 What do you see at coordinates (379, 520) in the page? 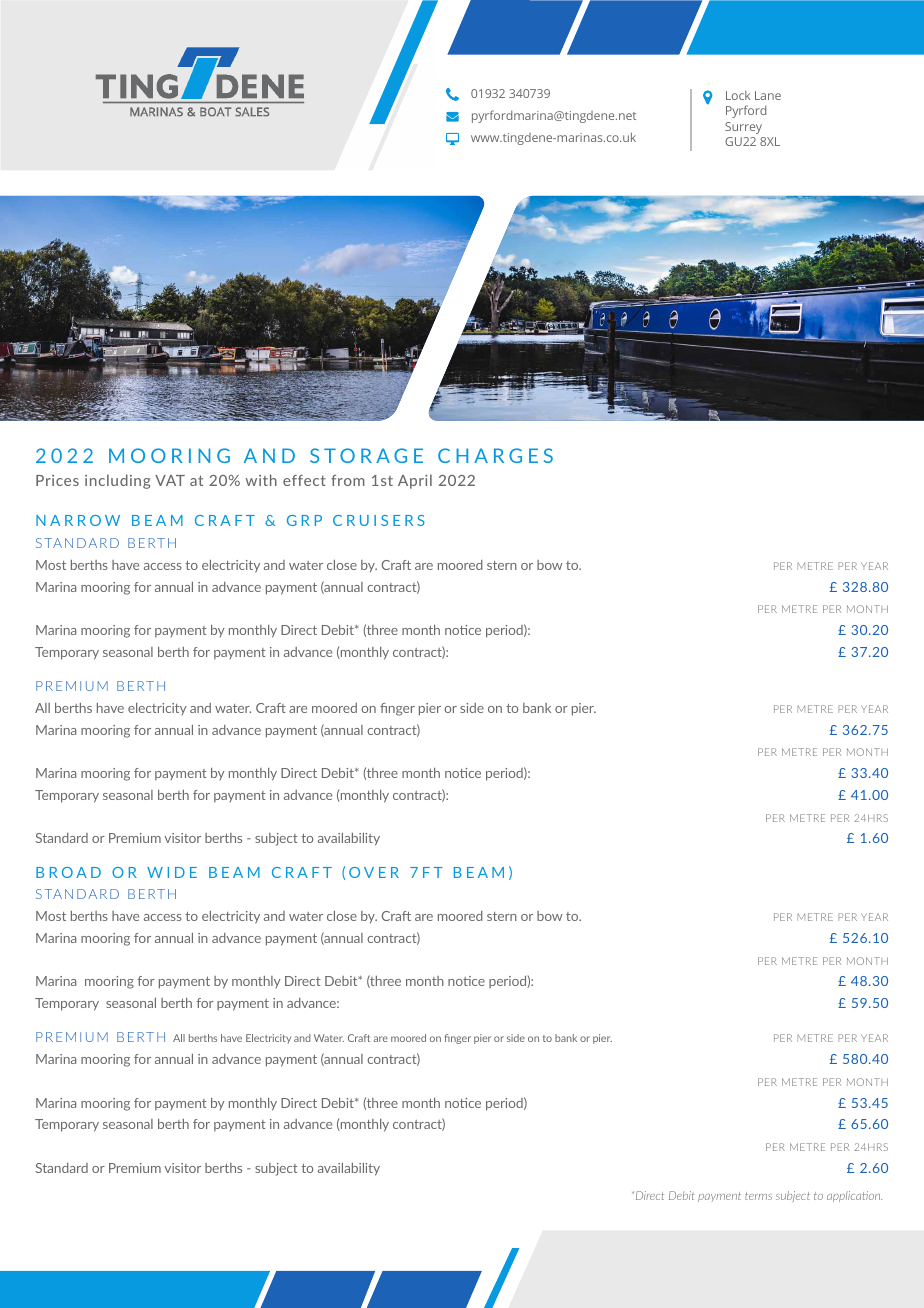
I see `CRUISERS` at bounding box center [379, 520].
